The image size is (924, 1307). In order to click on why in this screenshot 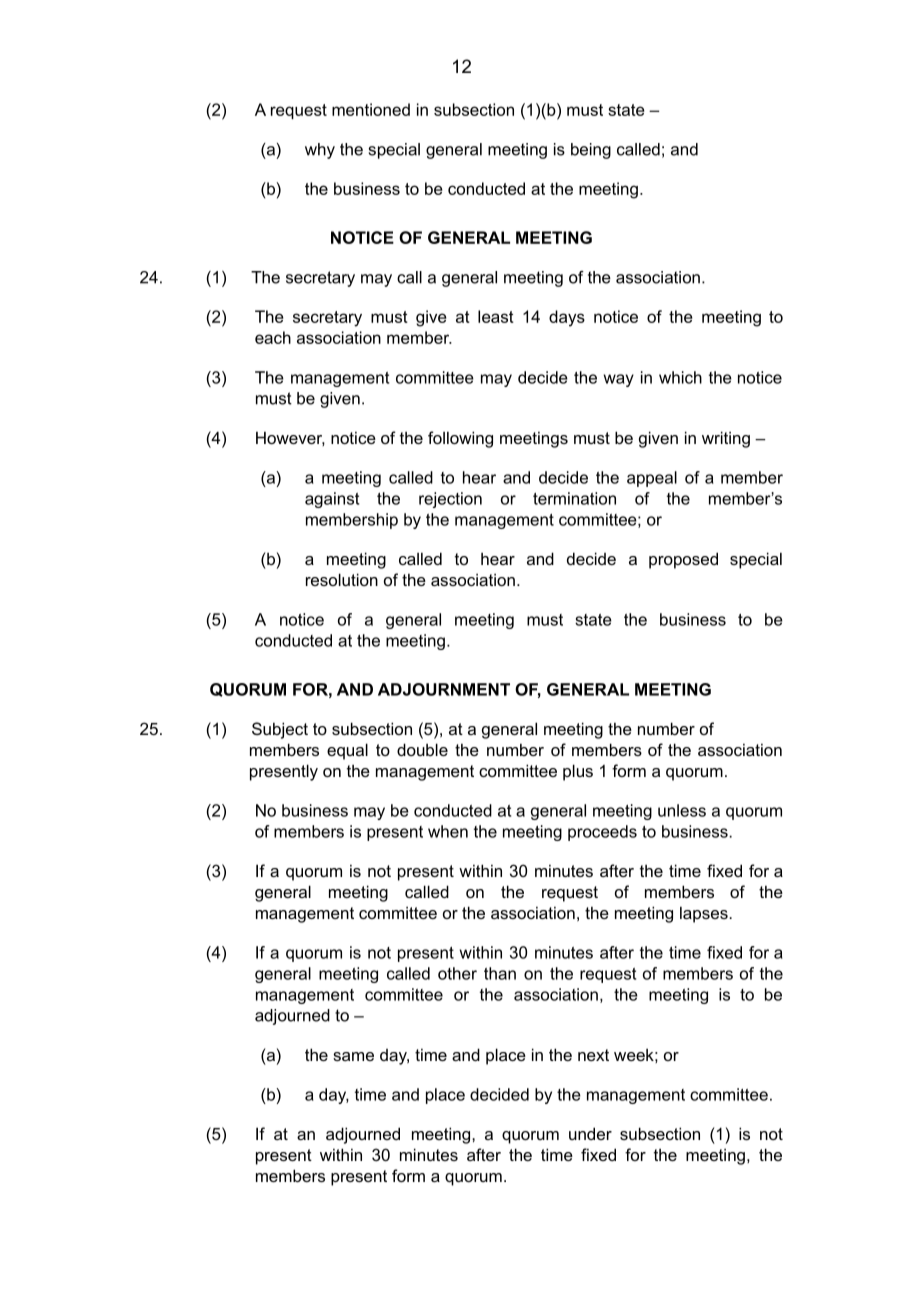, I will do `click(320, 151)`.
